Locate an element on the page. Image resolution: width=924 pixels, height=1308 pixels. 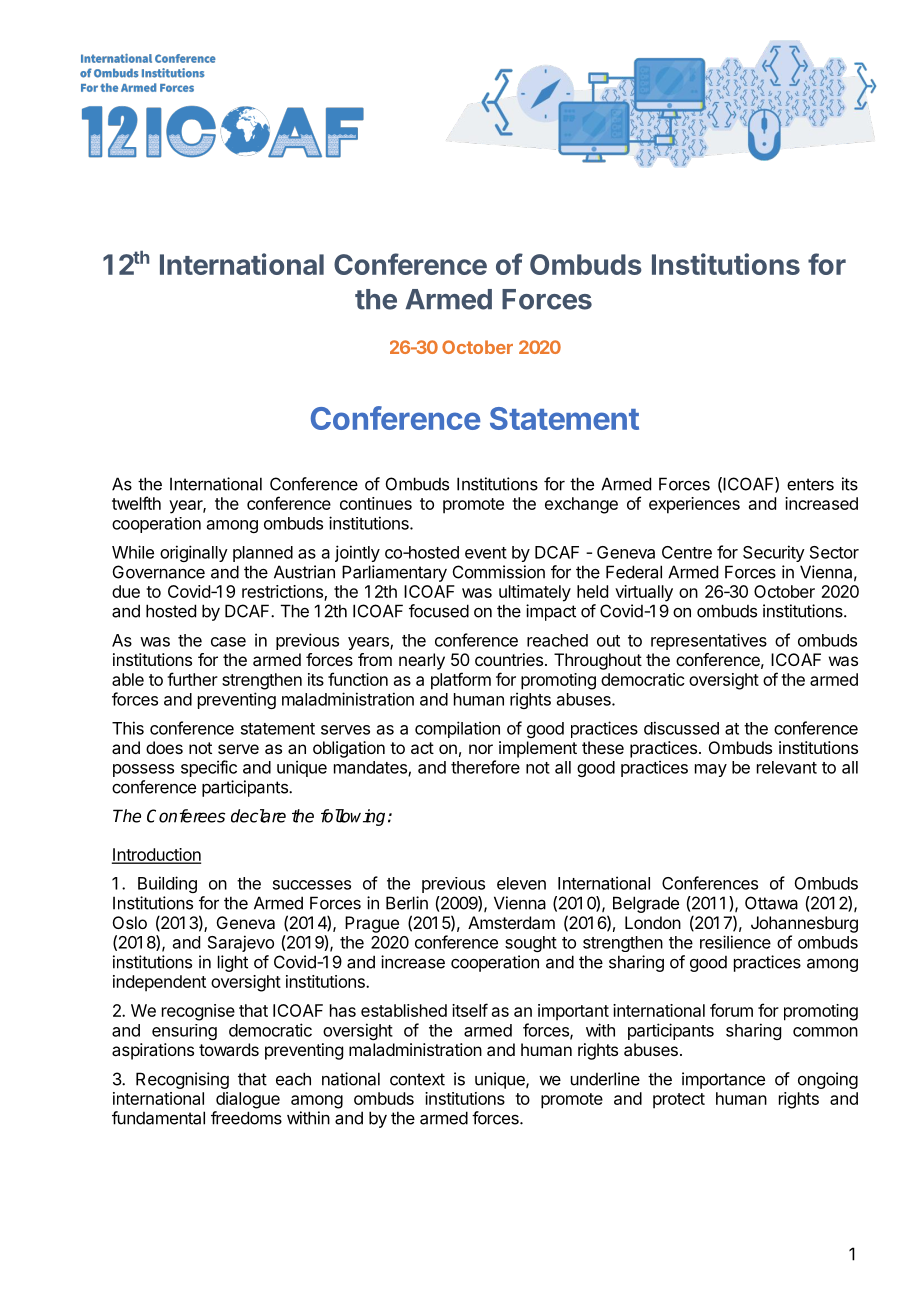
twelfth is located at coordinates (136, 503).
